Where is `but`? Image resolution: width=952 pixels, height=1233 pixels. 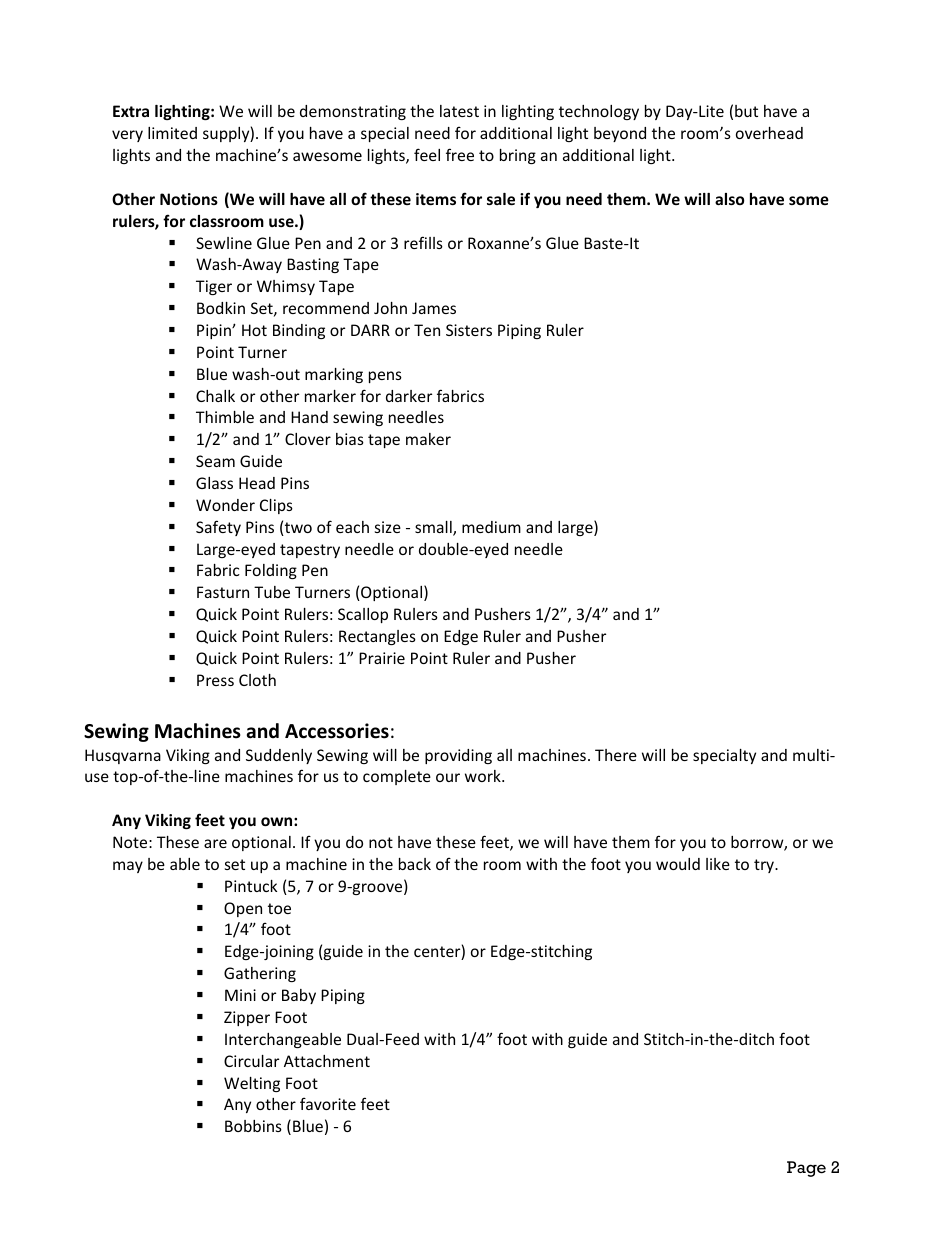 but is located at coordinates (746, 111).
